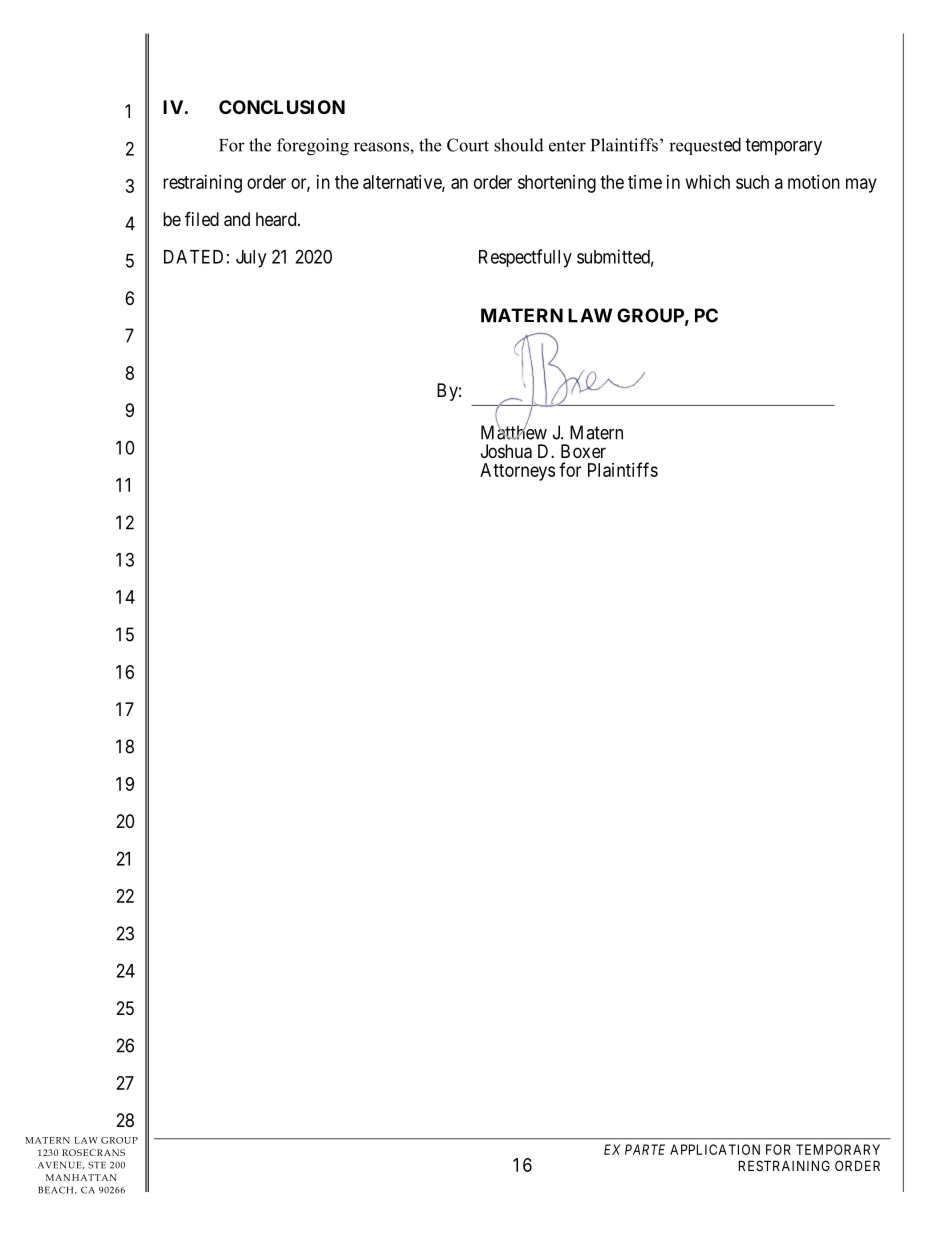 This document has width=952, height=1233. I want to click on Joshua, so click(506, 451).
